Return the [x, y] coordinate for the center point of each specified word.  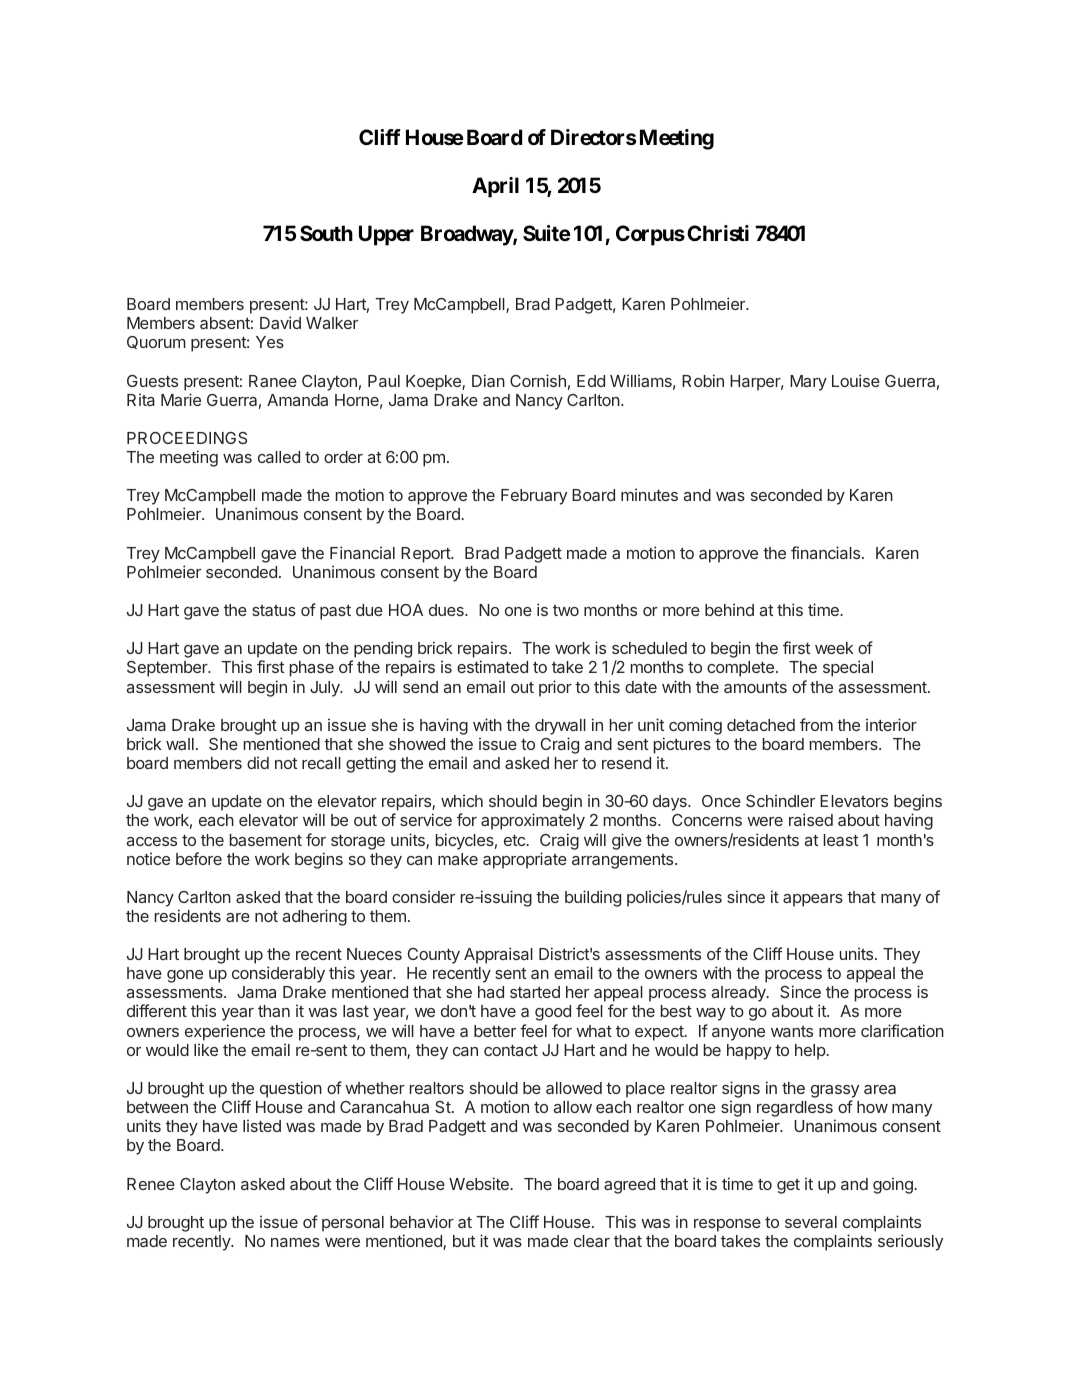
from [816, 724]
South [326, 233]
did [258, 762]
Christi [718, 233]
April [495, 187]
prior [555, 688]
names [295, 1242]
